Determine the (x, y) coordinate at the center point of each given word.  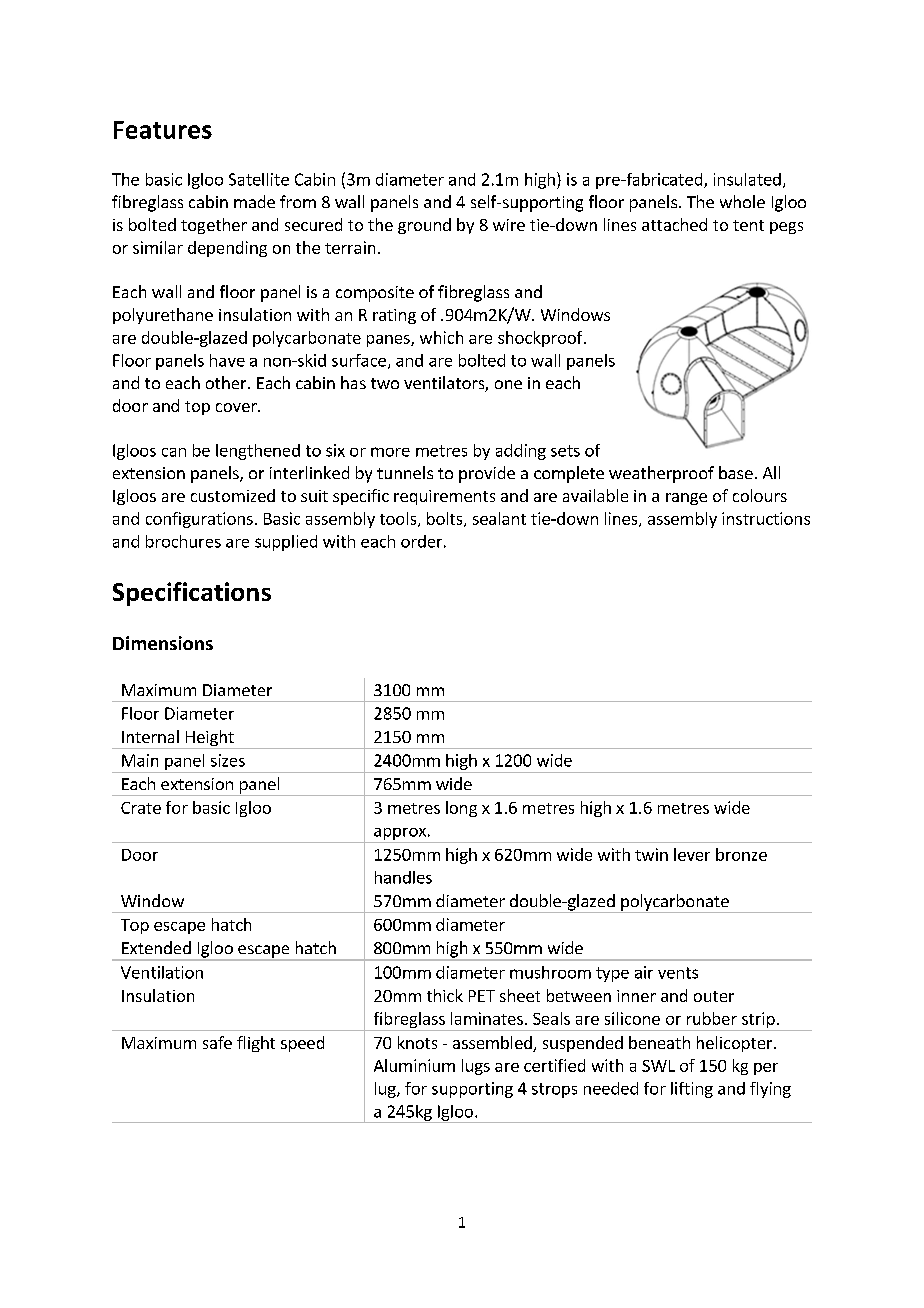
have (227, 360)
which (441, 337)
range (686, 499)
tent (748, 225)
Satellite (259, 179)
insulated (747, 179)
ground (424, 226)
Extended (156, 947)
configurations (199, 520)
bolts (446, 519)
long (461, 809)
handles (403, 877)
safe (217, 1042)
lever (692, 854)
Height (209, 739)
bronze (741, 854)
